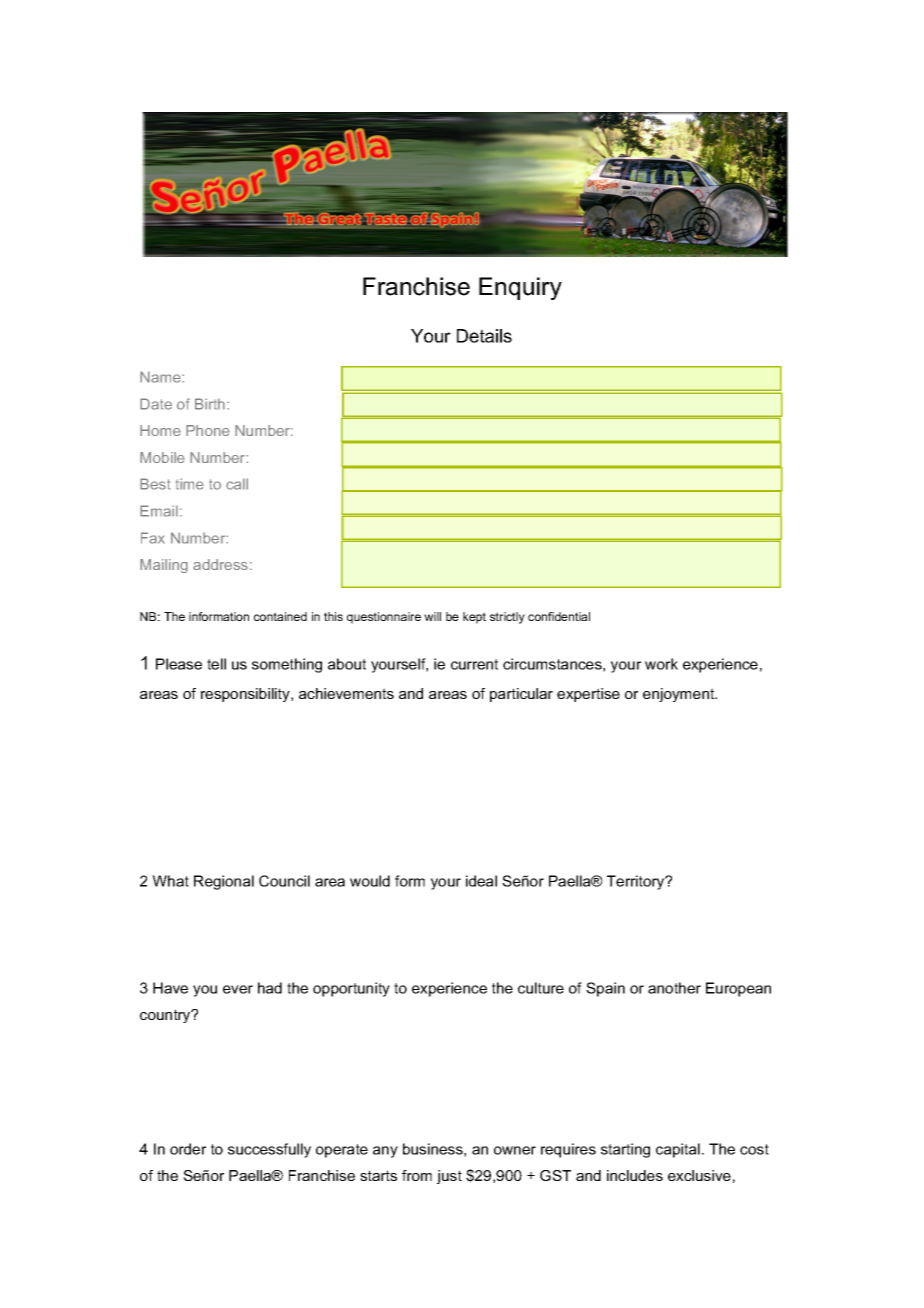  I want to click on capital, so click(678, 1150).
